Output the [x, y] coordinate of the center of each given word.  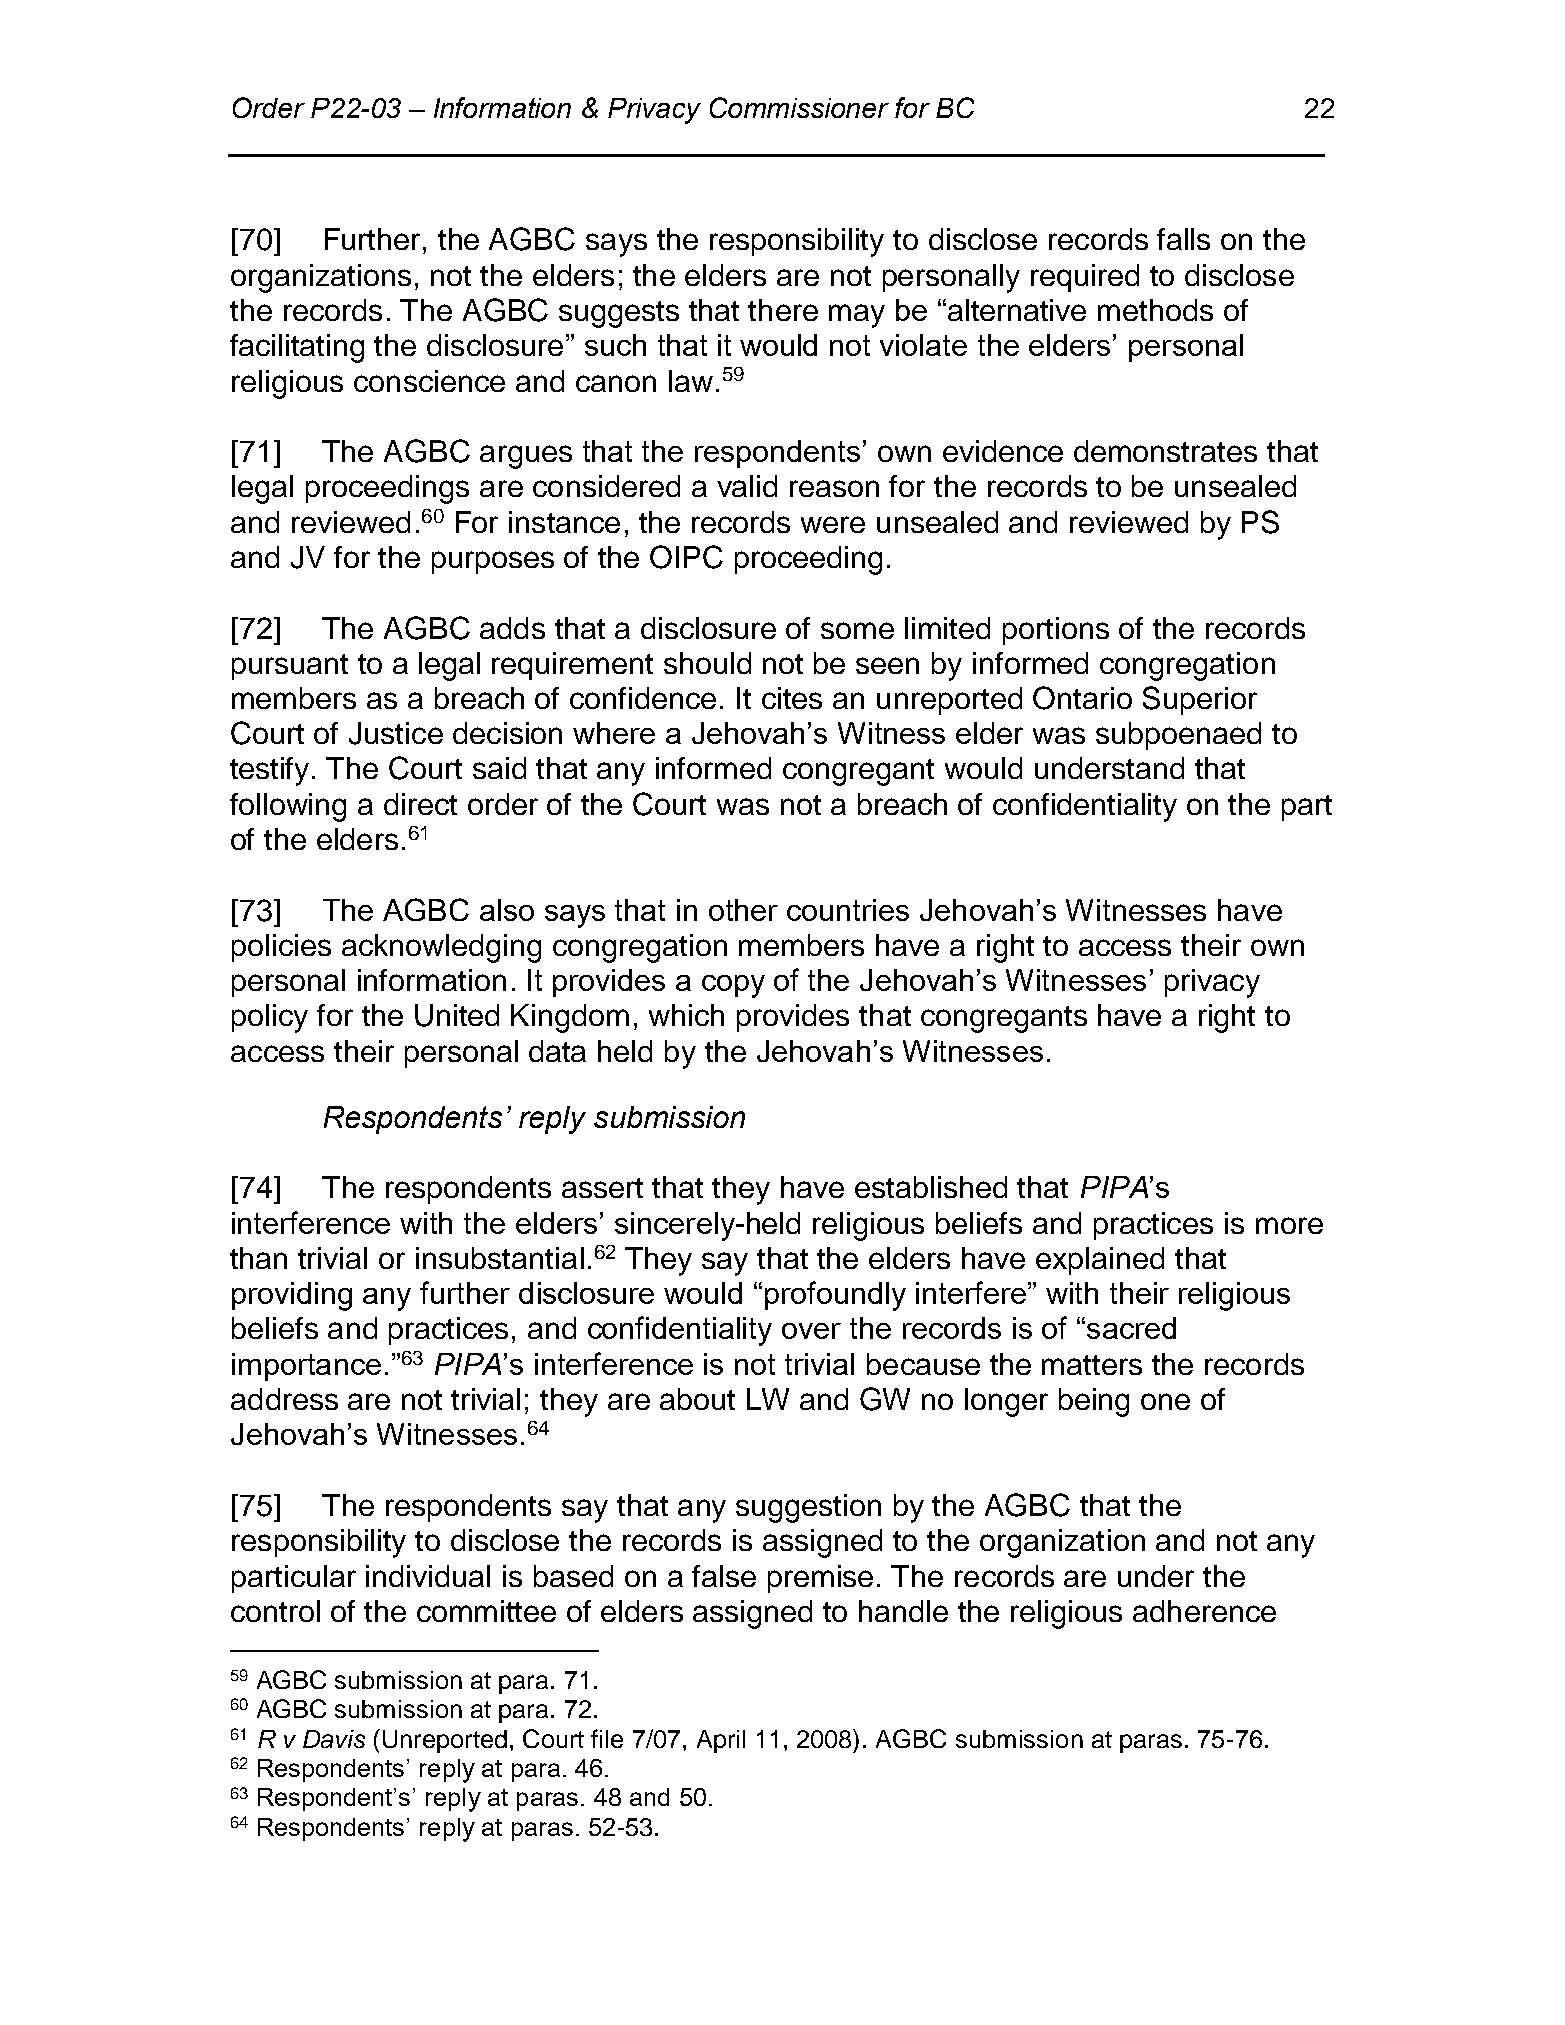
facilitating [297, 348]
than [258, 1258]
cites [792, 698]
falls [1183, 239]
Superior [1200, 700]
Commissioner [799, 107]
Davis [334, 1739]
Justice [396, 733]
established [931, 1187]
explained [1100, 1261]
